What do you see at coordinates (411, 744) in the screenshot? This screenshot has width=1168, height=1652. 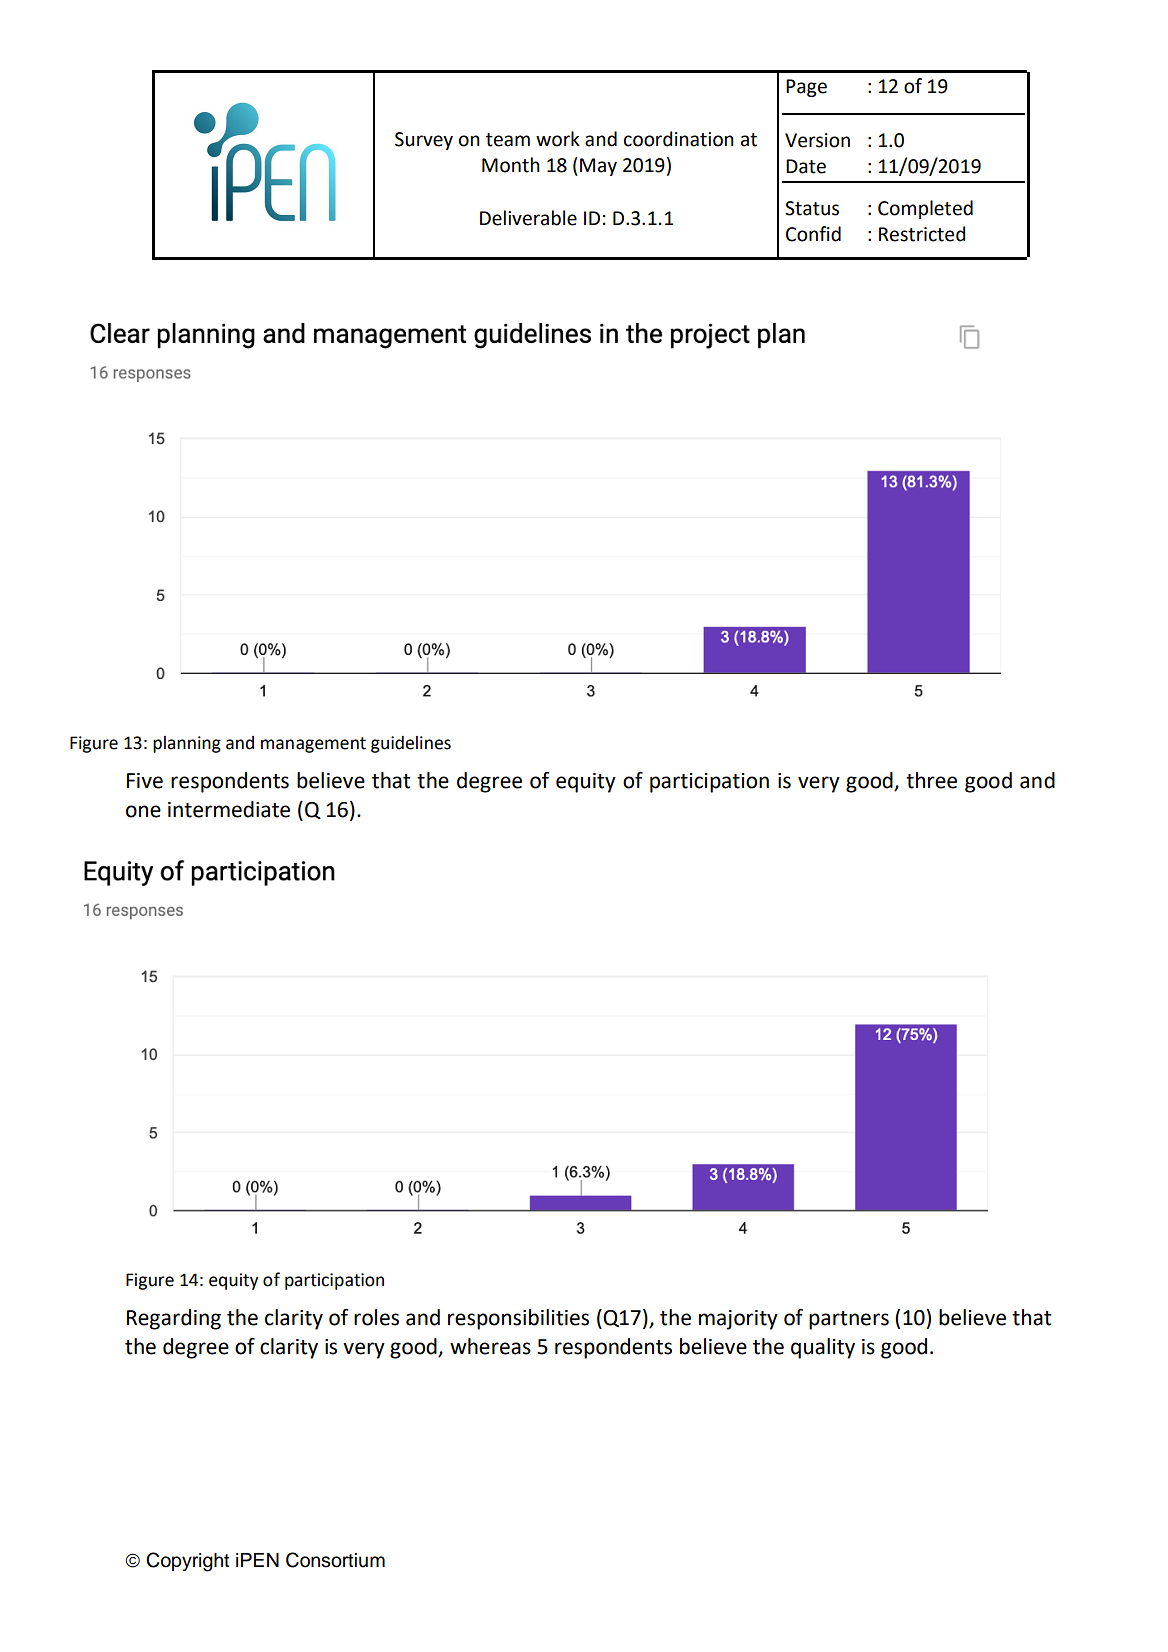 I see `guidelines` at bounding box center [411, 744].
